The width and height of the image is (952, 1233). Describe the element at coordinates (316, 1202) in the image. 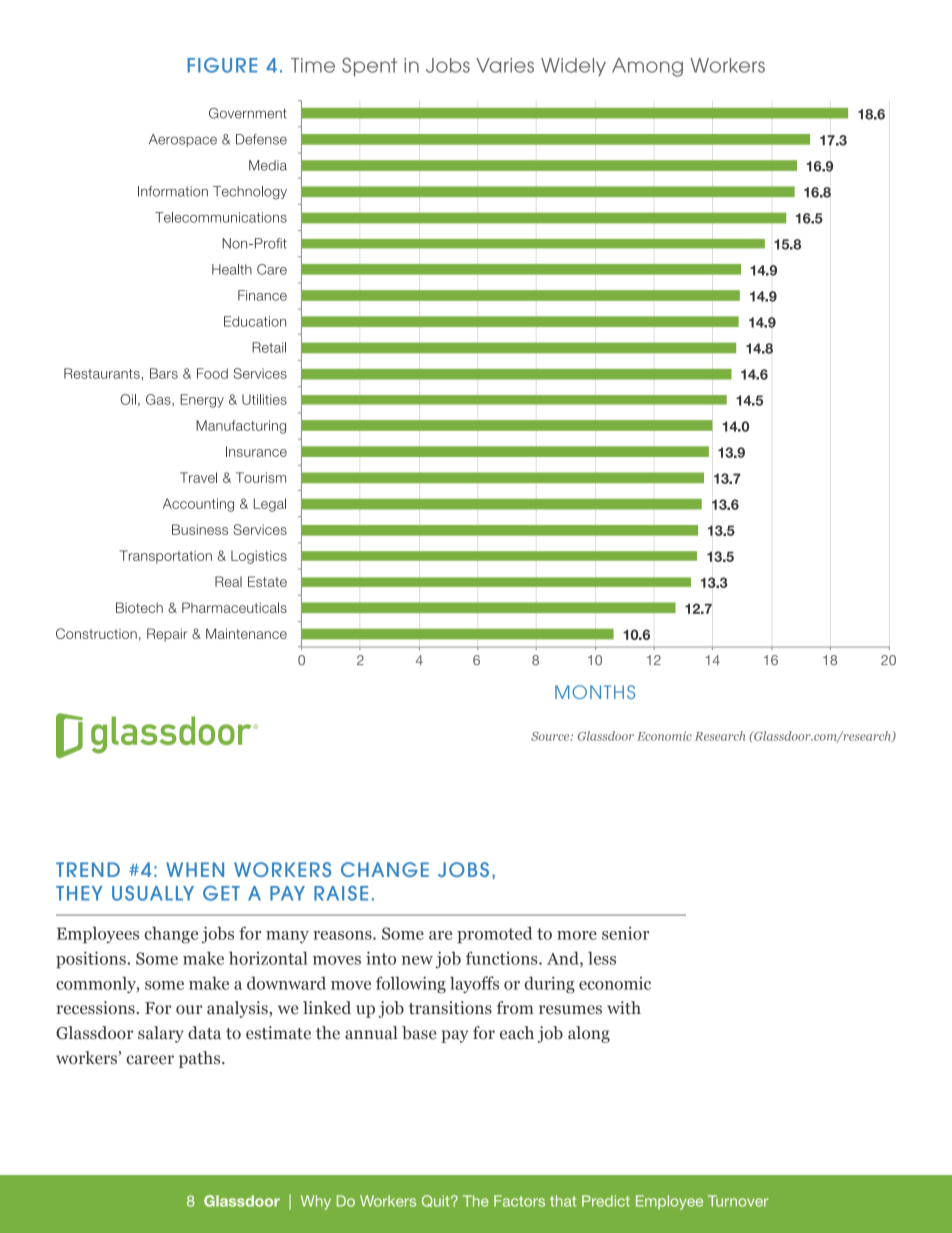

I see `Why` at that location.
